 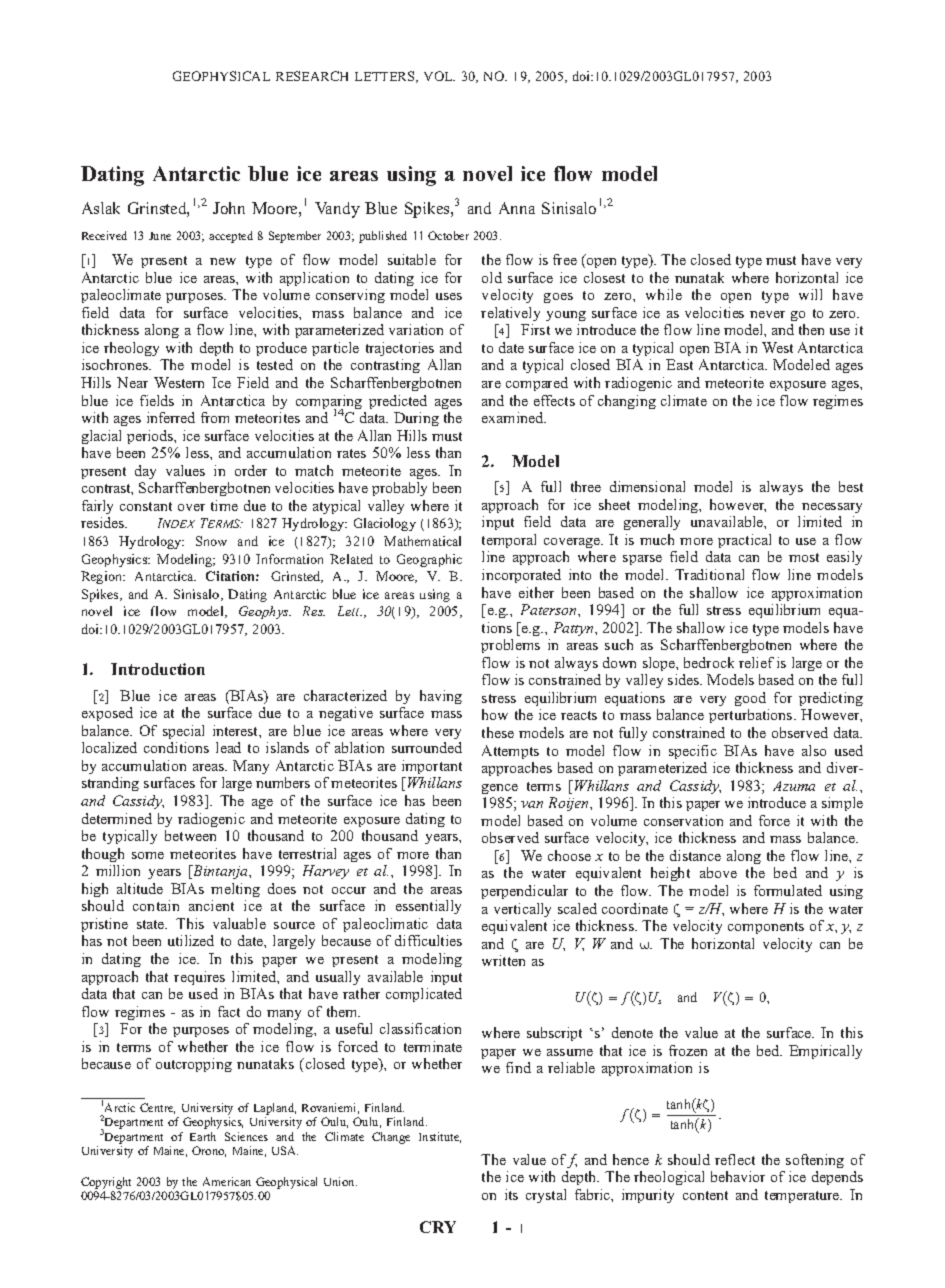 What do you see at coordinates (203, 1136) in the screenshot?
I see `Earth` at bounding box center [203, 1136].
